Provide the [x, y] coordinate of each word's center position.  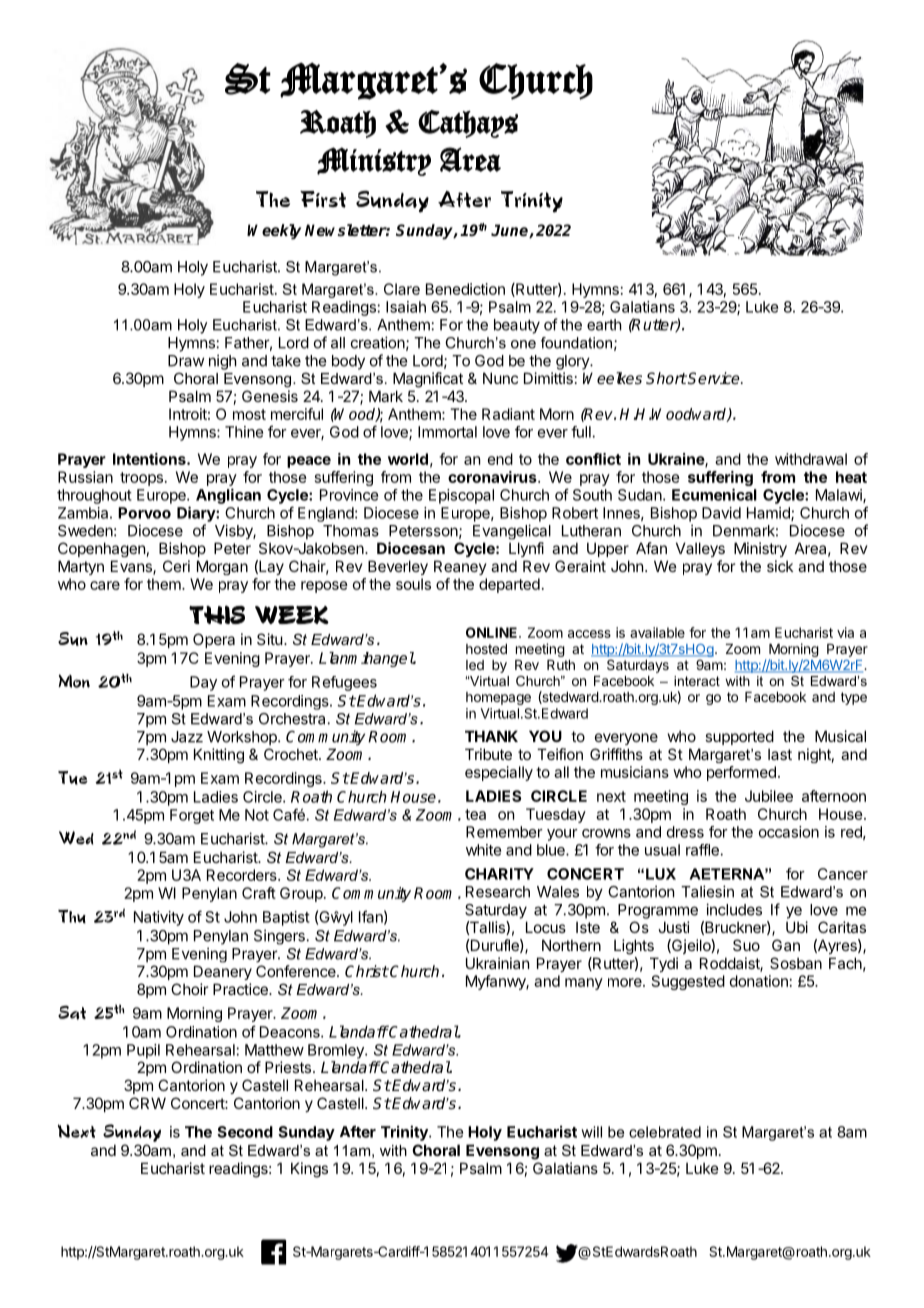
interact [697, 681]
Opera [214, 640]
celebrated [665, 1132]
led [475, 665]
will [591, 1132]
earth [604, 325]
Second [245, 1132]
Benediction [465, 289]
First [323, 199]
